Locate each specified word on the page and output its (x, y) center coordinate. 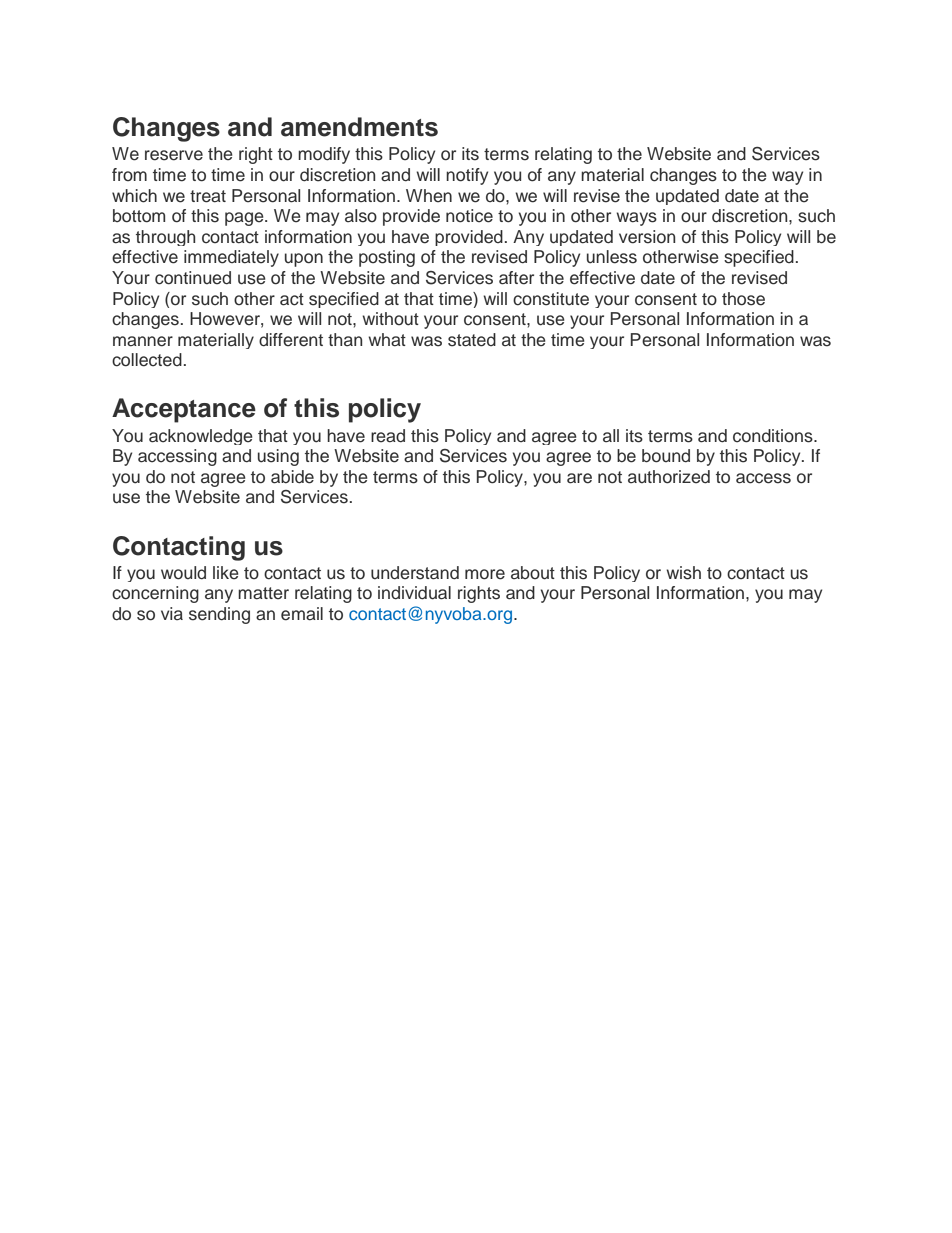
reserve (174, 155)
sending (219, 615)
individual (414, 593)
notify (467, 176)
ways (636, 219)
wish (683, 573)
